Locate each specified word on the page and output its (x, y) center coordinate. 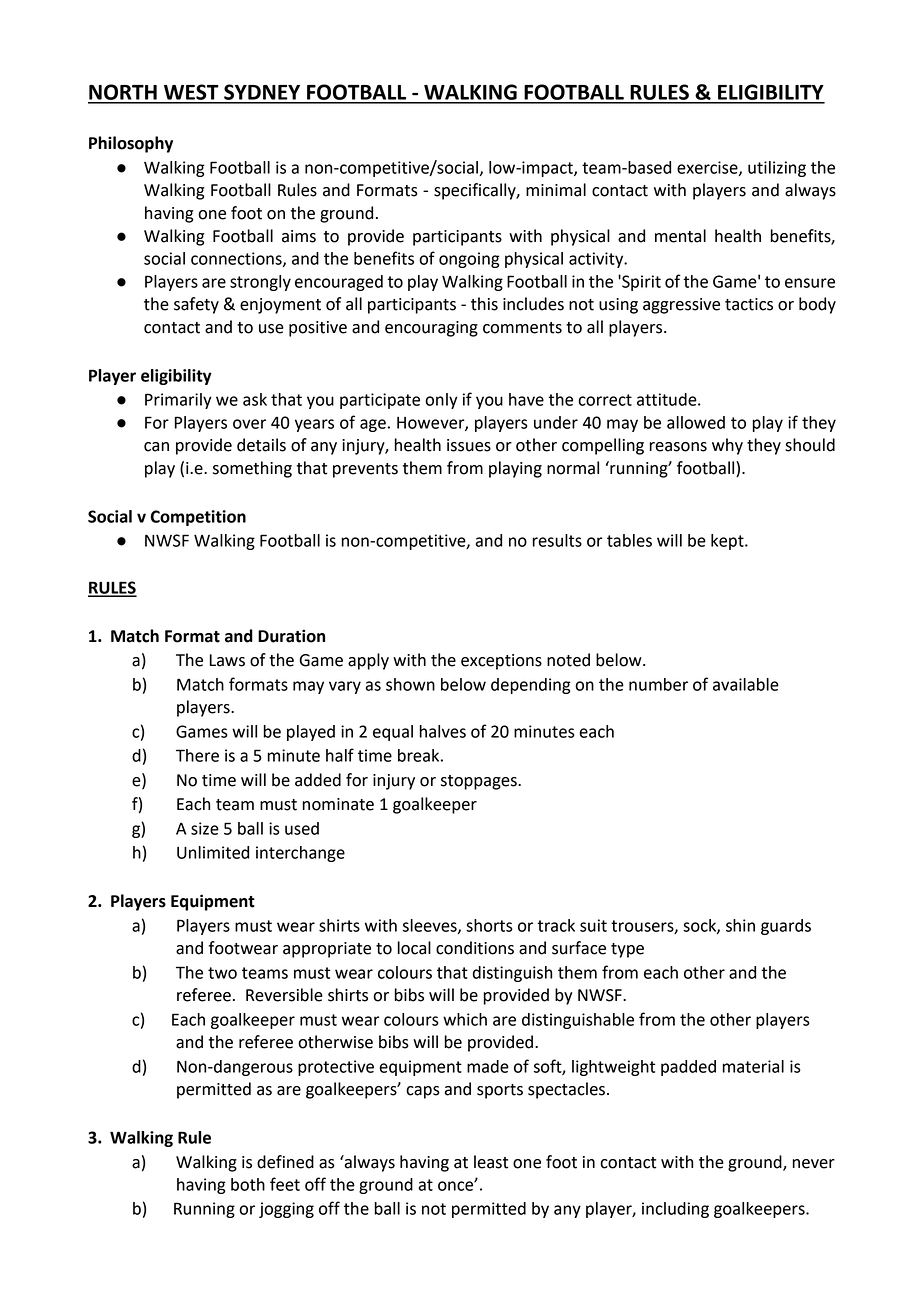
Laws (227, 660)
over (249, 424)
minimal (556, 190)
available (746, 684)
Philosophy (131, 144)
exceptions (501, 662)
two (222, 973)
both (248, 1184)
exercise (708, 168)
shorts (489, 925)
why (727, 446)
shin (740, 925)
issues (469, 445)
